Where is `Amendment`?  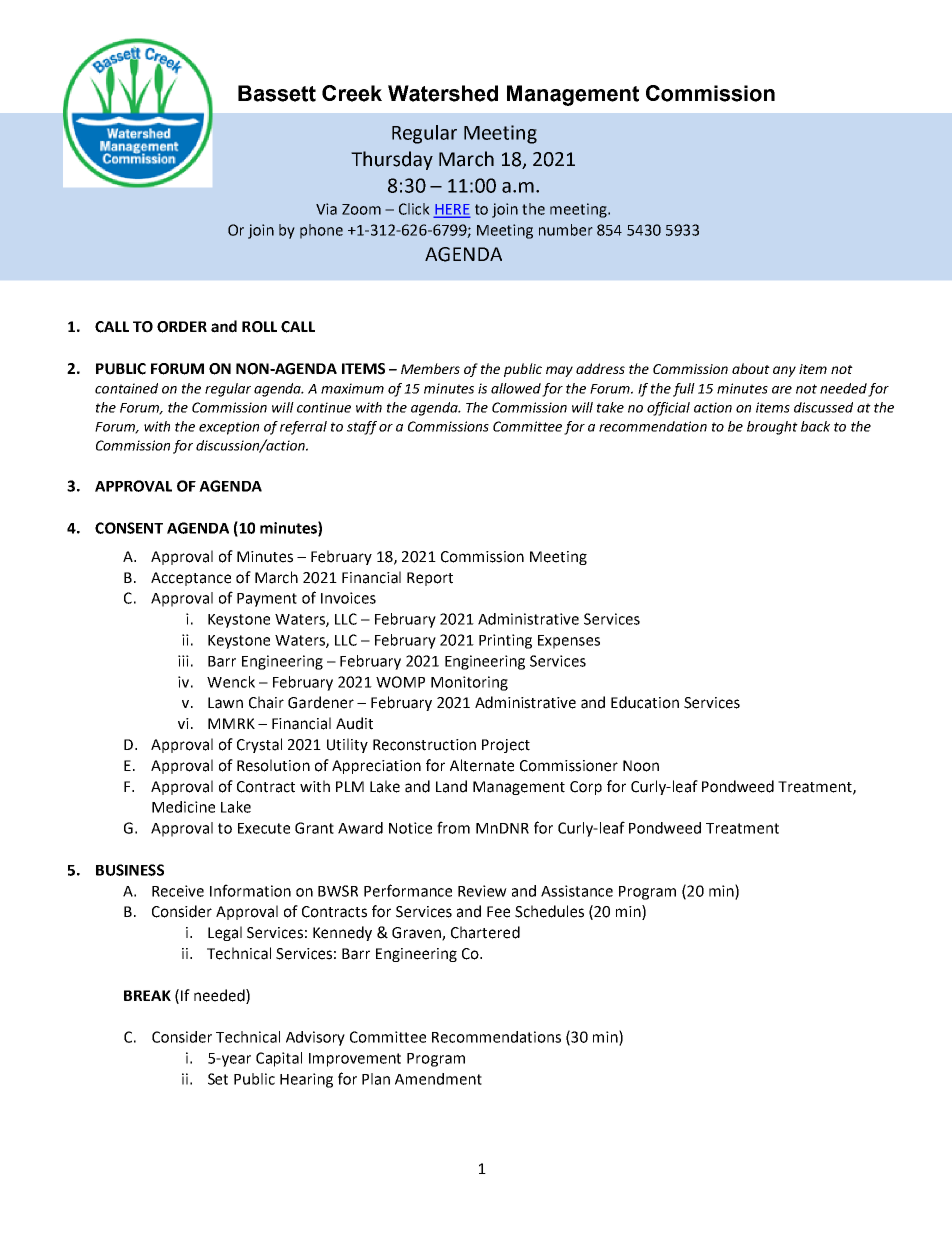
Amendment is located at coordinates (438, 1079).
